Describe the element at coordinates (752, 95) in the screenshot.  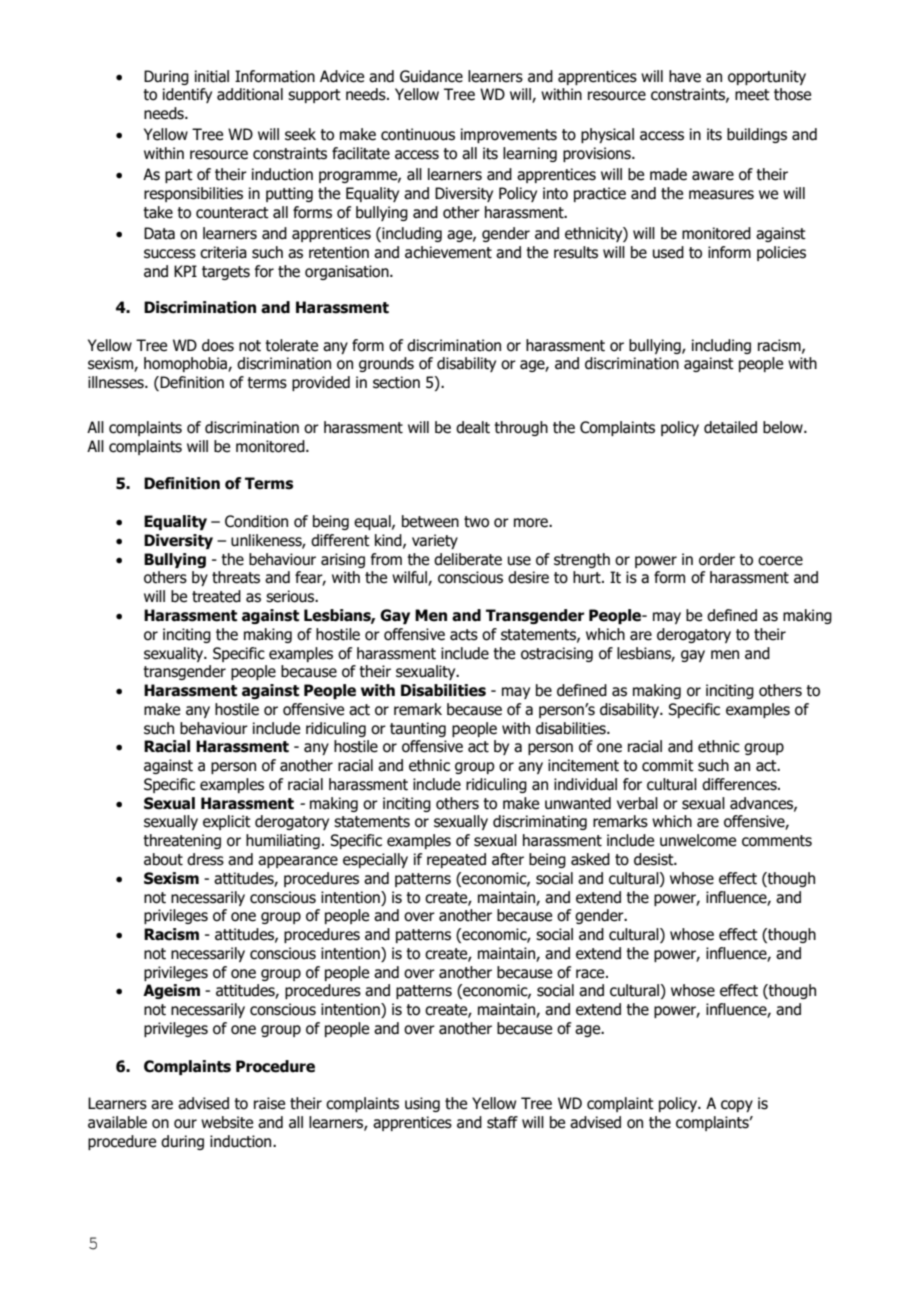
I see `meet` at that location.
